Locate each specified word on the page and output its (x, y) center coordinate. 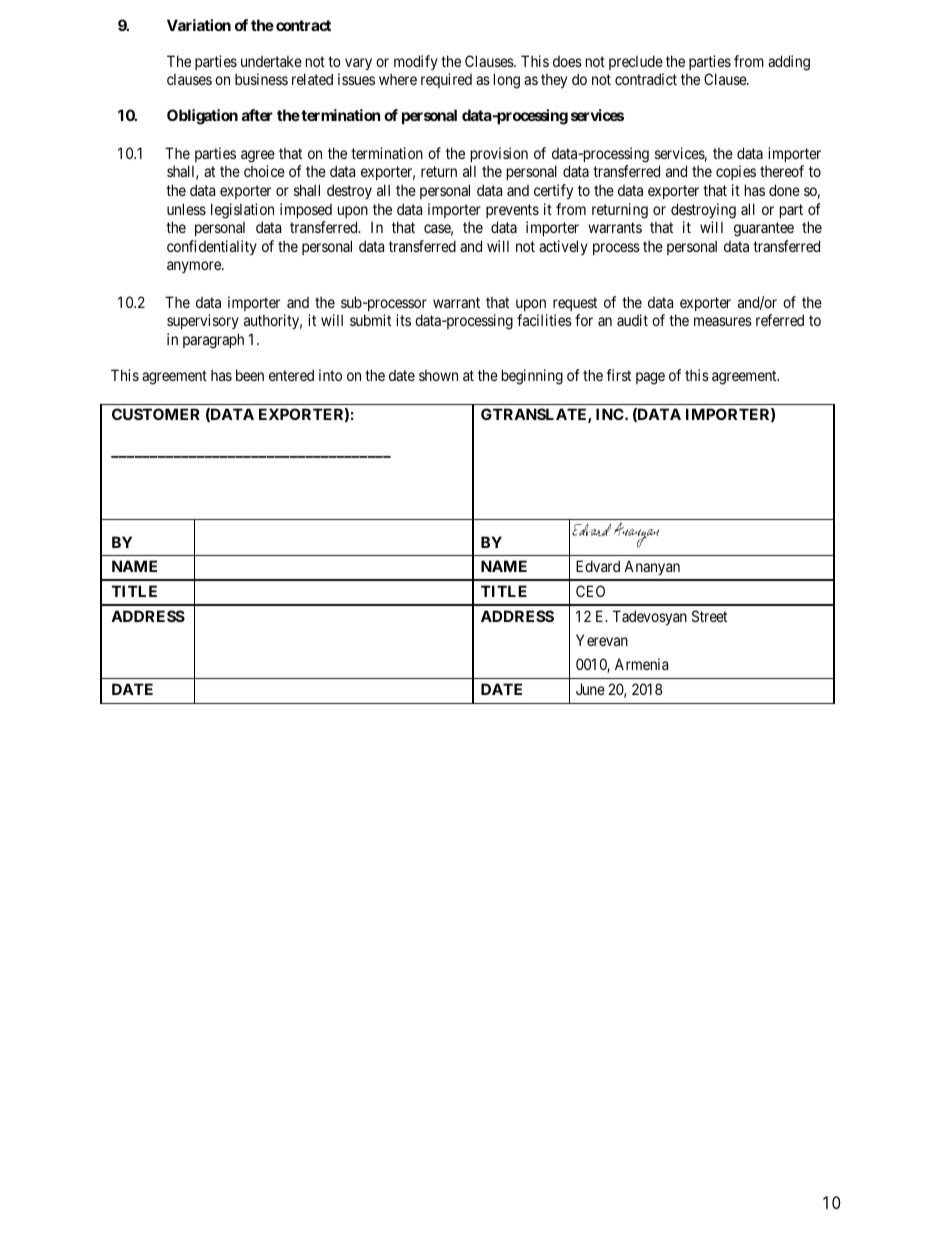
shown (438, 375)
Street (709, 616)
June (590, 689)
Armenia (641, 664)
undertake (271, 61)
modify (414, 64)
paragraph (213, 341)
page (650, 378)
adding (789, 63)
